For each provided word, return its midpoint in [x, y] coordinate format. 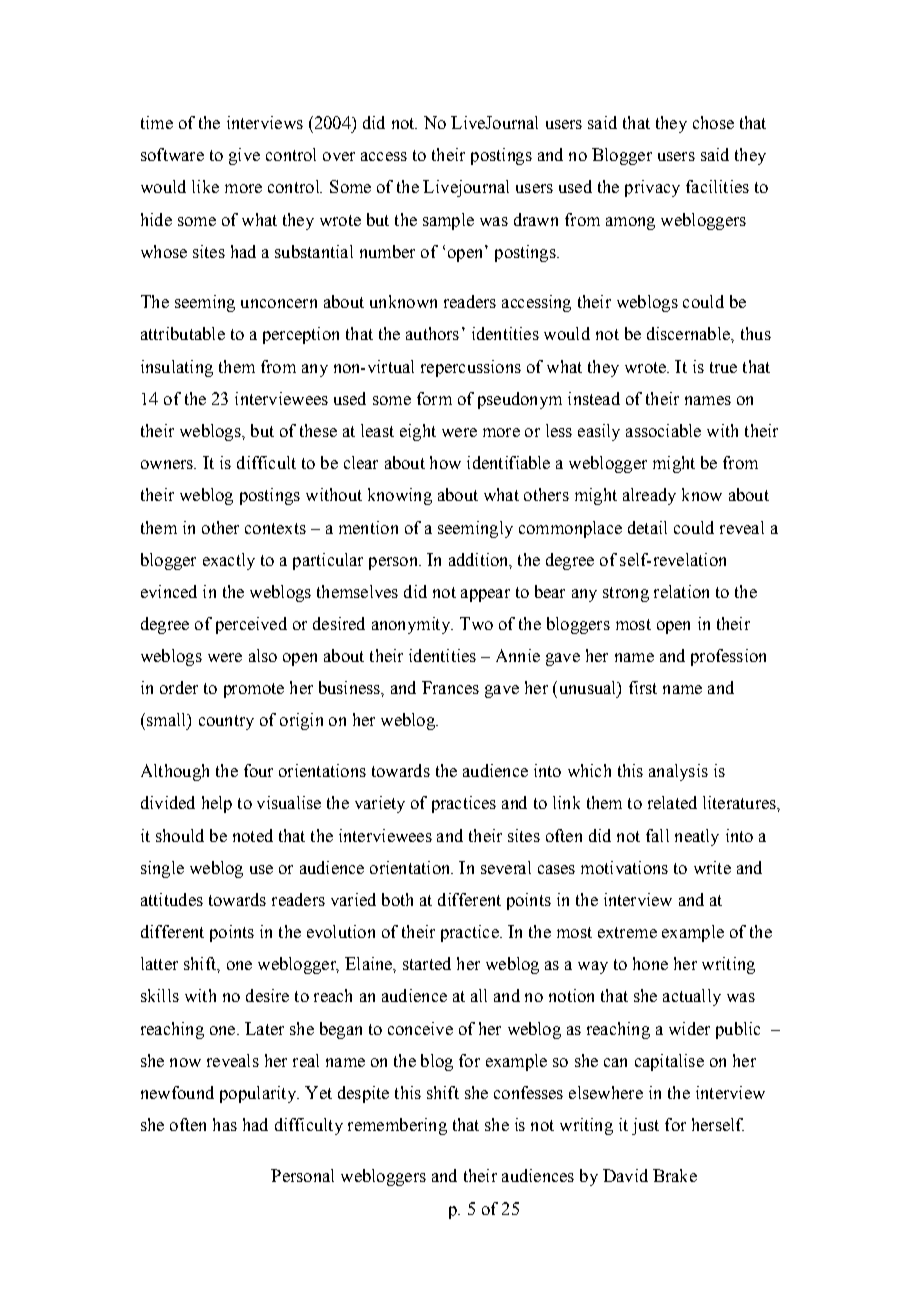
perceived [251, 625]
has [225, 1124]
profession [728, 657]
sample [448, 221]
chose [713, 122]
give [244, 156]
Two [476, 623]
